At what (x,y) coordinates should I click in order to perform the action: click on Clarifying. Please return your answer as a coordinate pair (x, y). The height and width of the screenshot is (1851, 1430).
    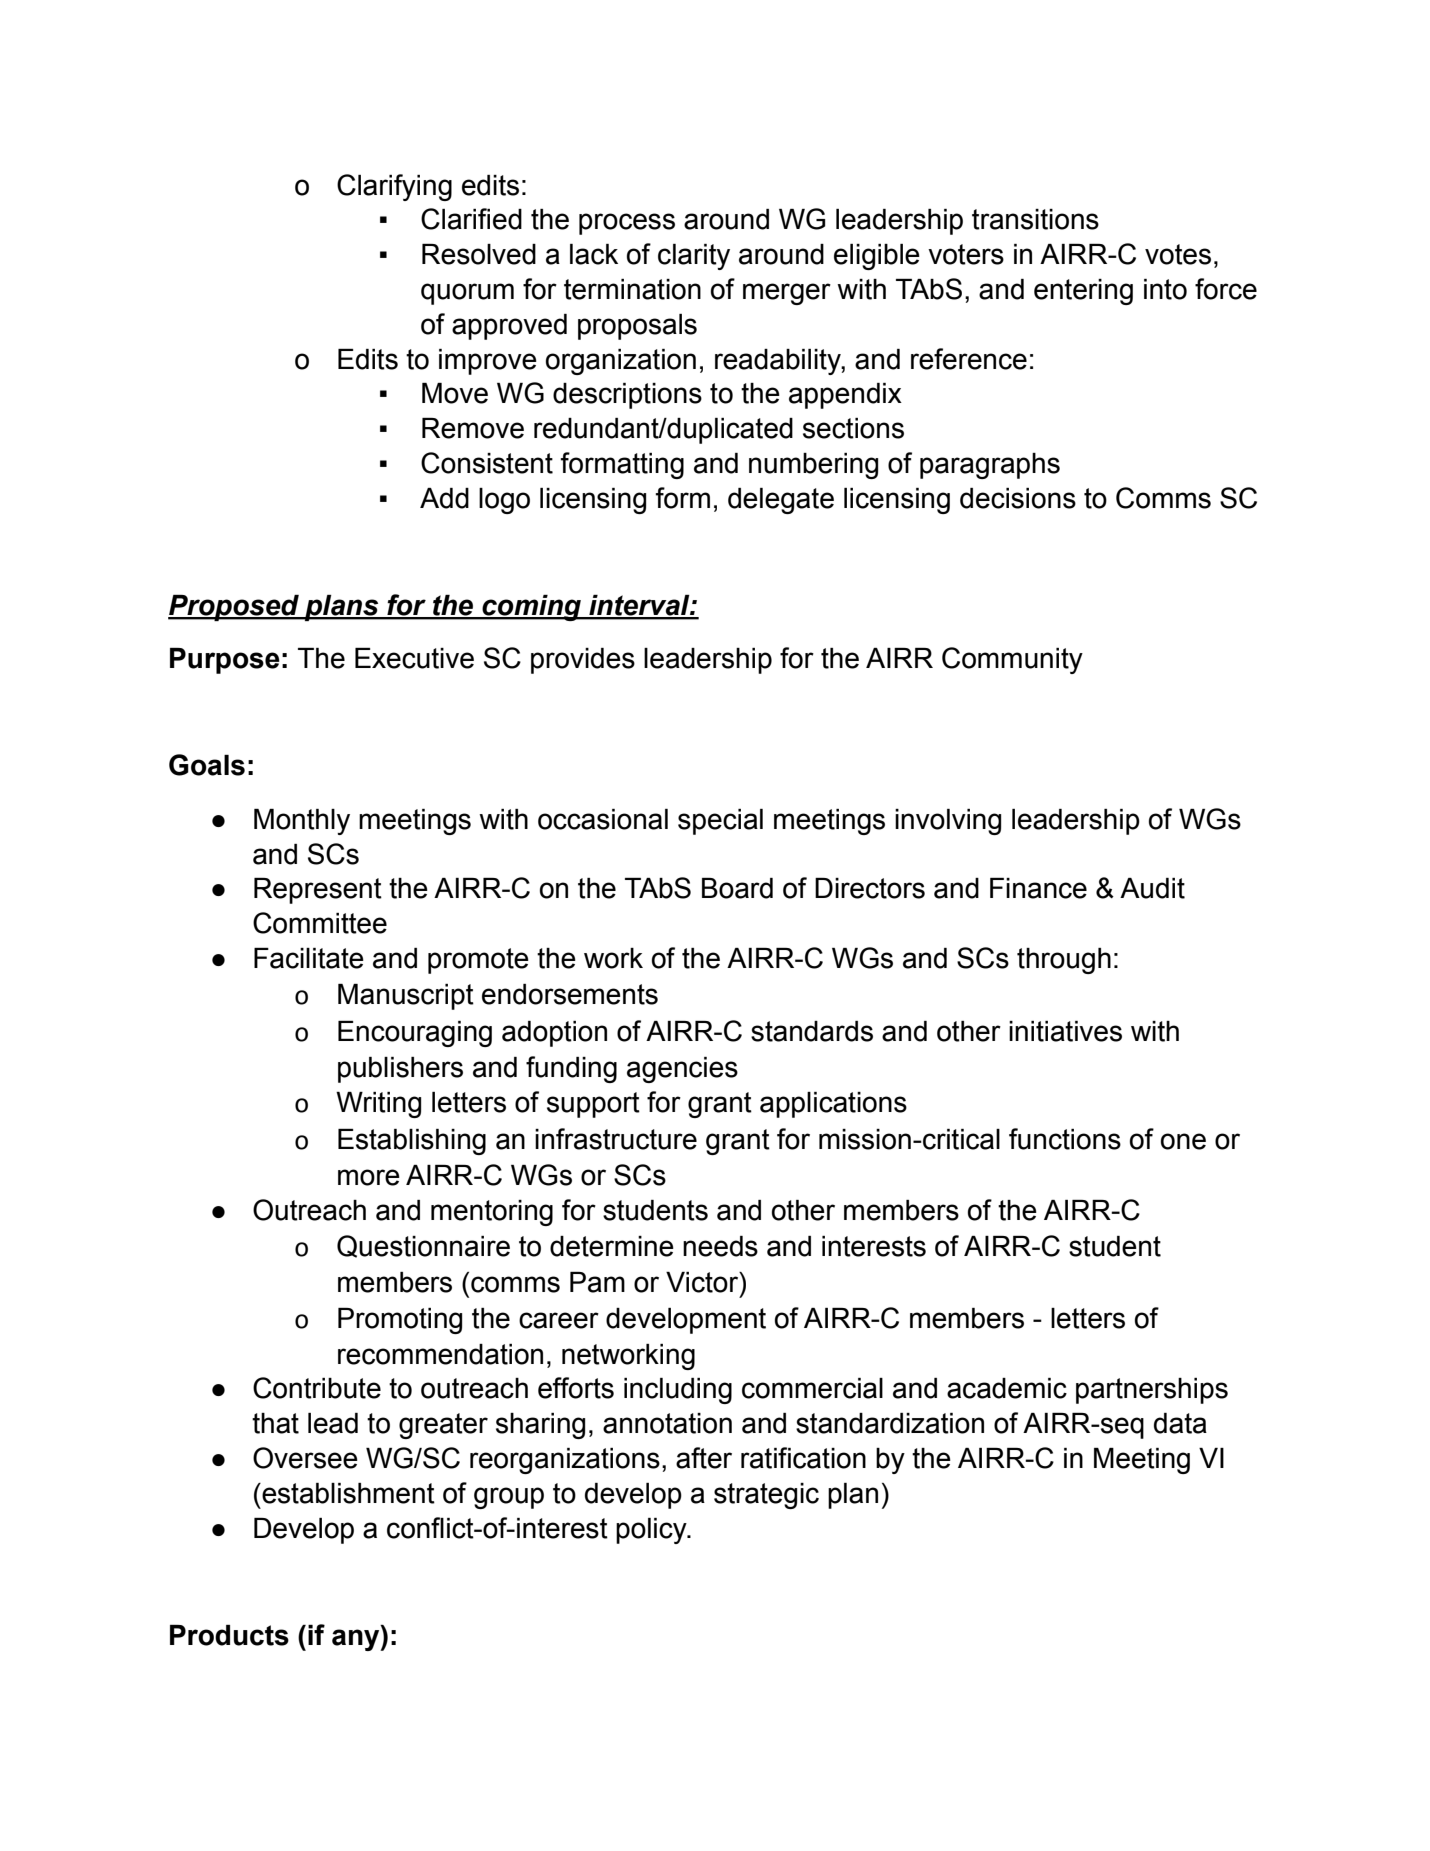
    Looking at the image, I should click on (394, 187).
